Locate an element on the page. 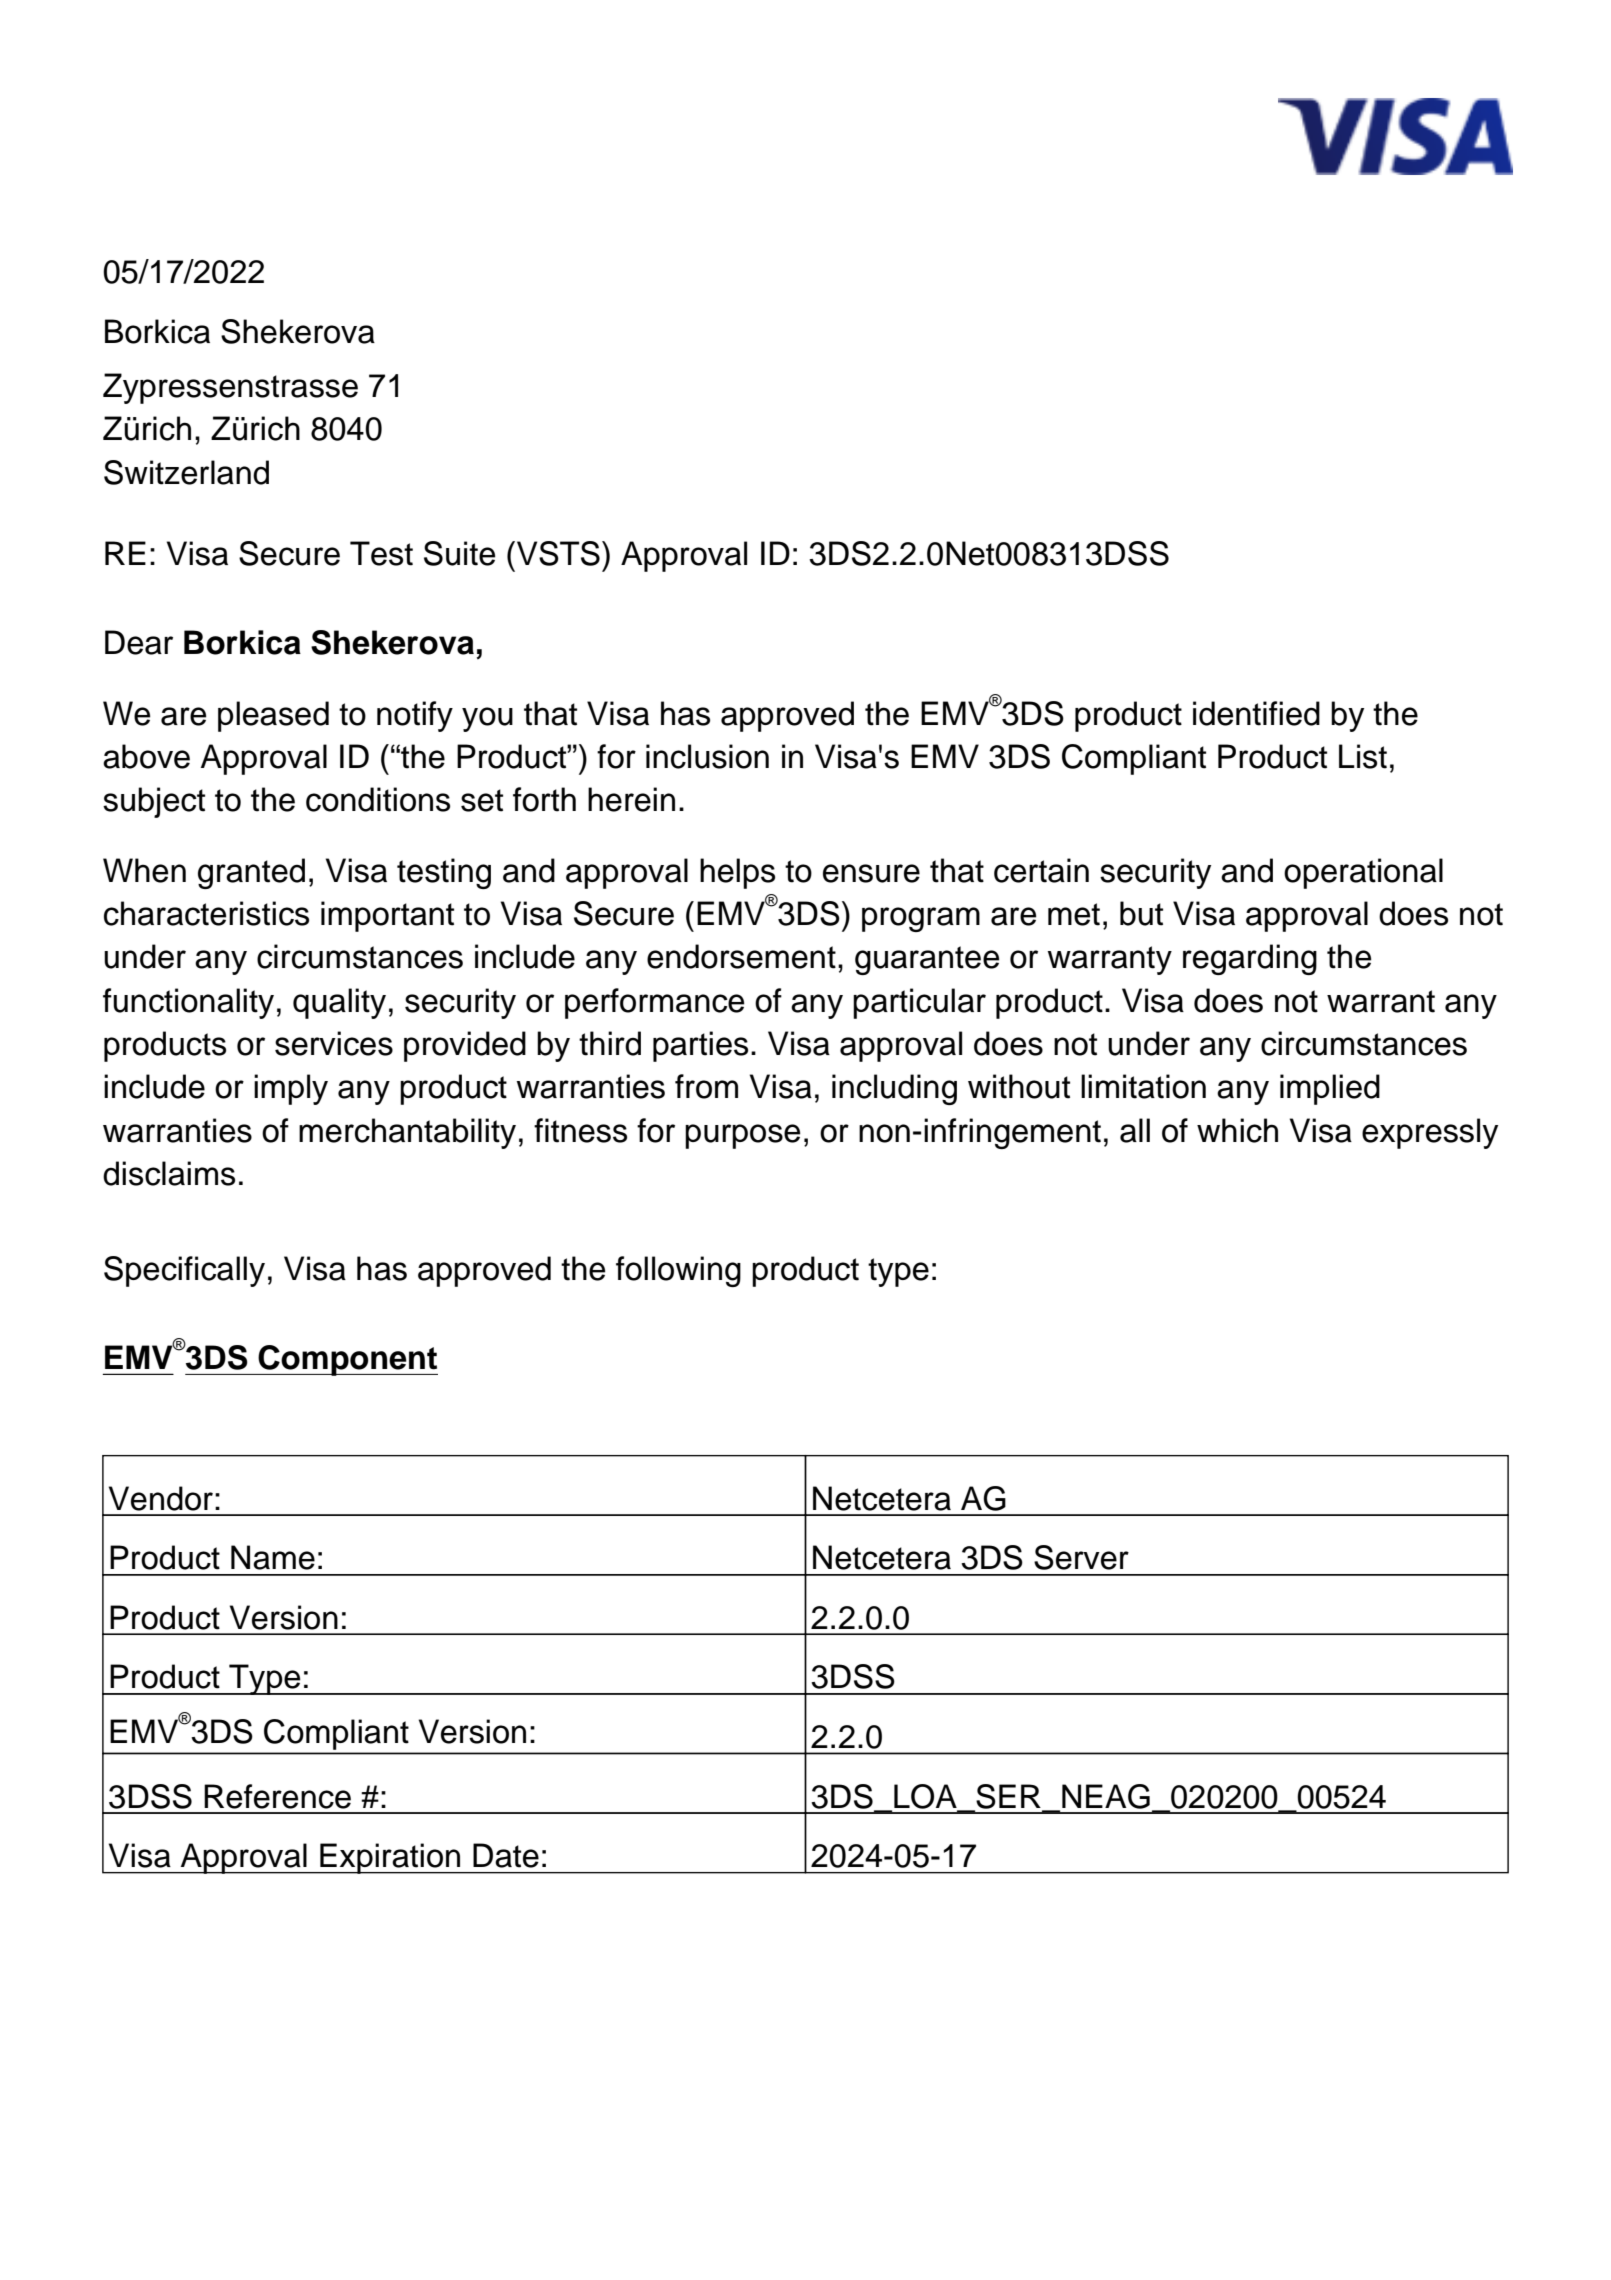  operational is located at coordinates (1363, 873).
